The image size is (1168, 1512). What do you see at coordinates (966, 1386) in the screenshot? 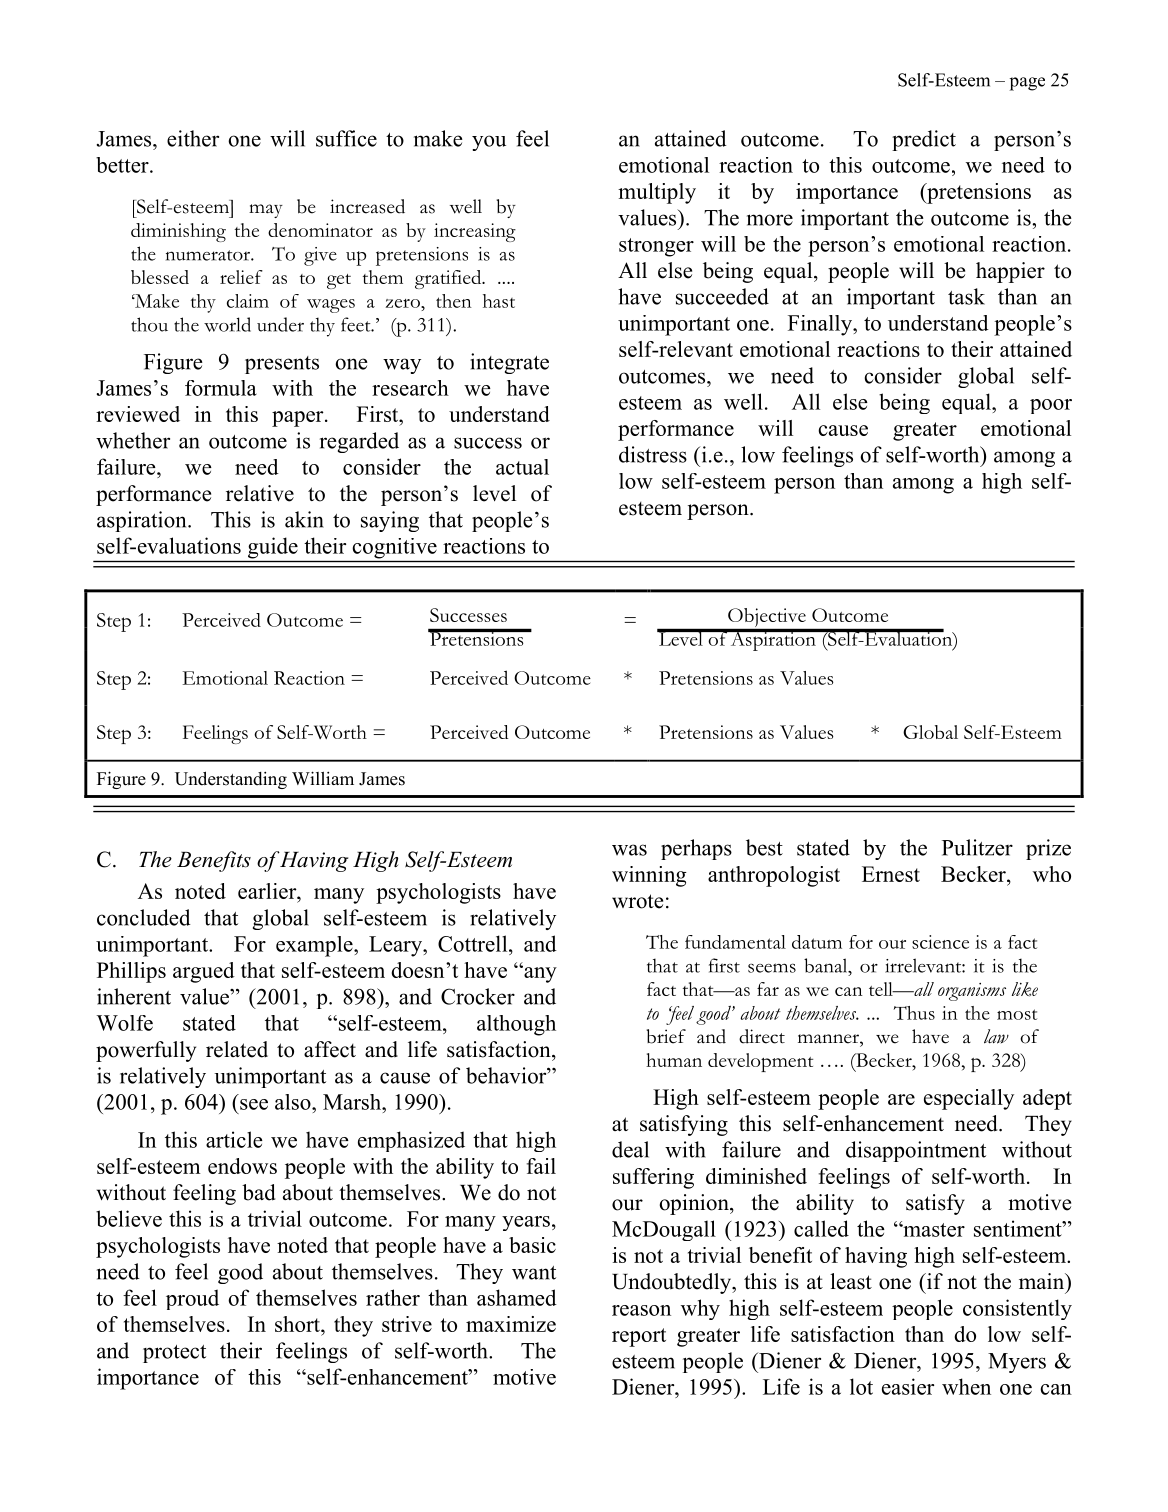
I see `when` at bounding box center [966, 1386].
